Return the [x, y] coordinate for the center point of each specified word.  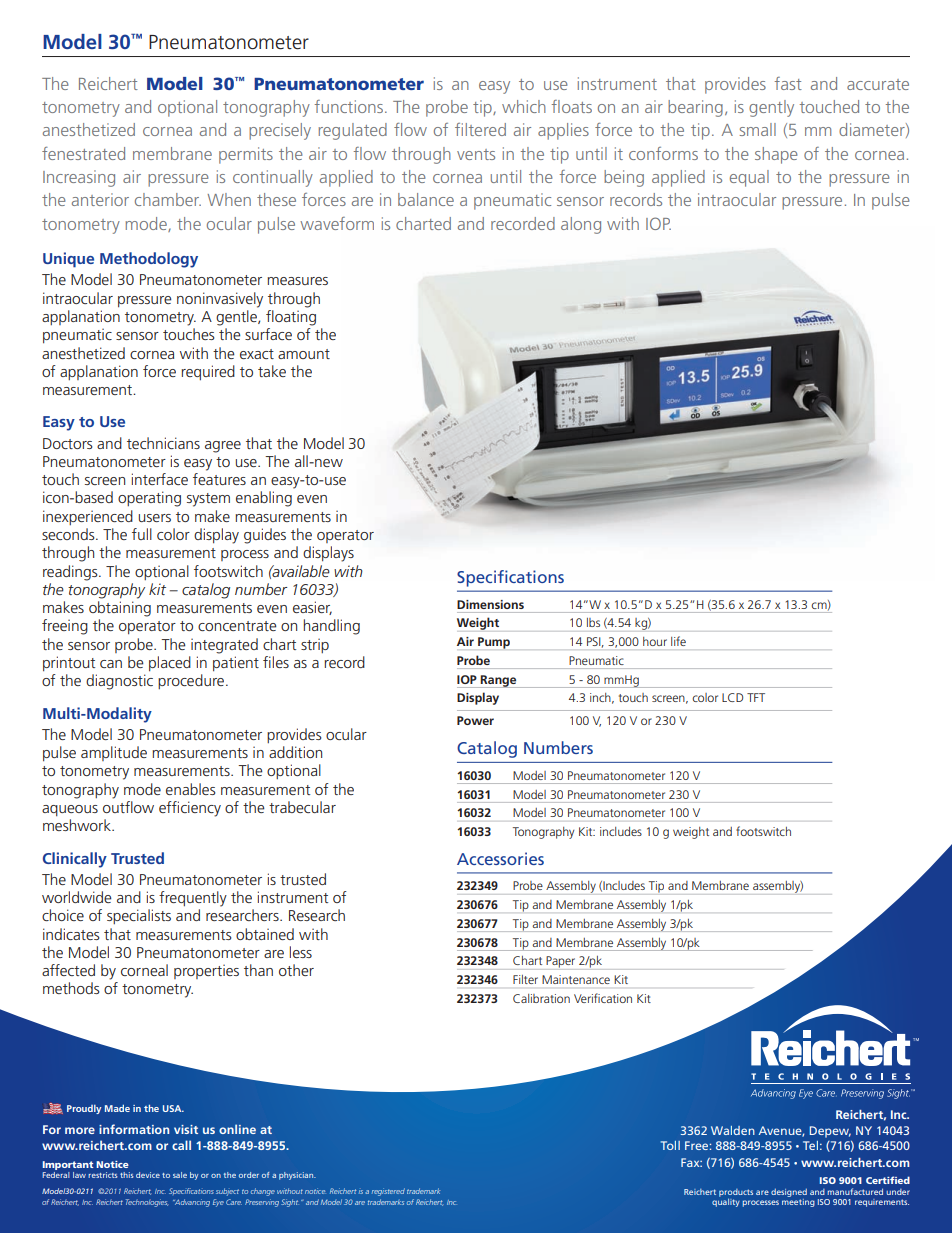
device [148, 1175]
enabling [264, 499]
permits [246, 155]
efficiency [190, 809]
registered [388, 1192]
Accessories [500, 858]
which [524, 106]
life [678, 641]
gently [771, 108]
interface [160, 479]
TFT [756, 697]
